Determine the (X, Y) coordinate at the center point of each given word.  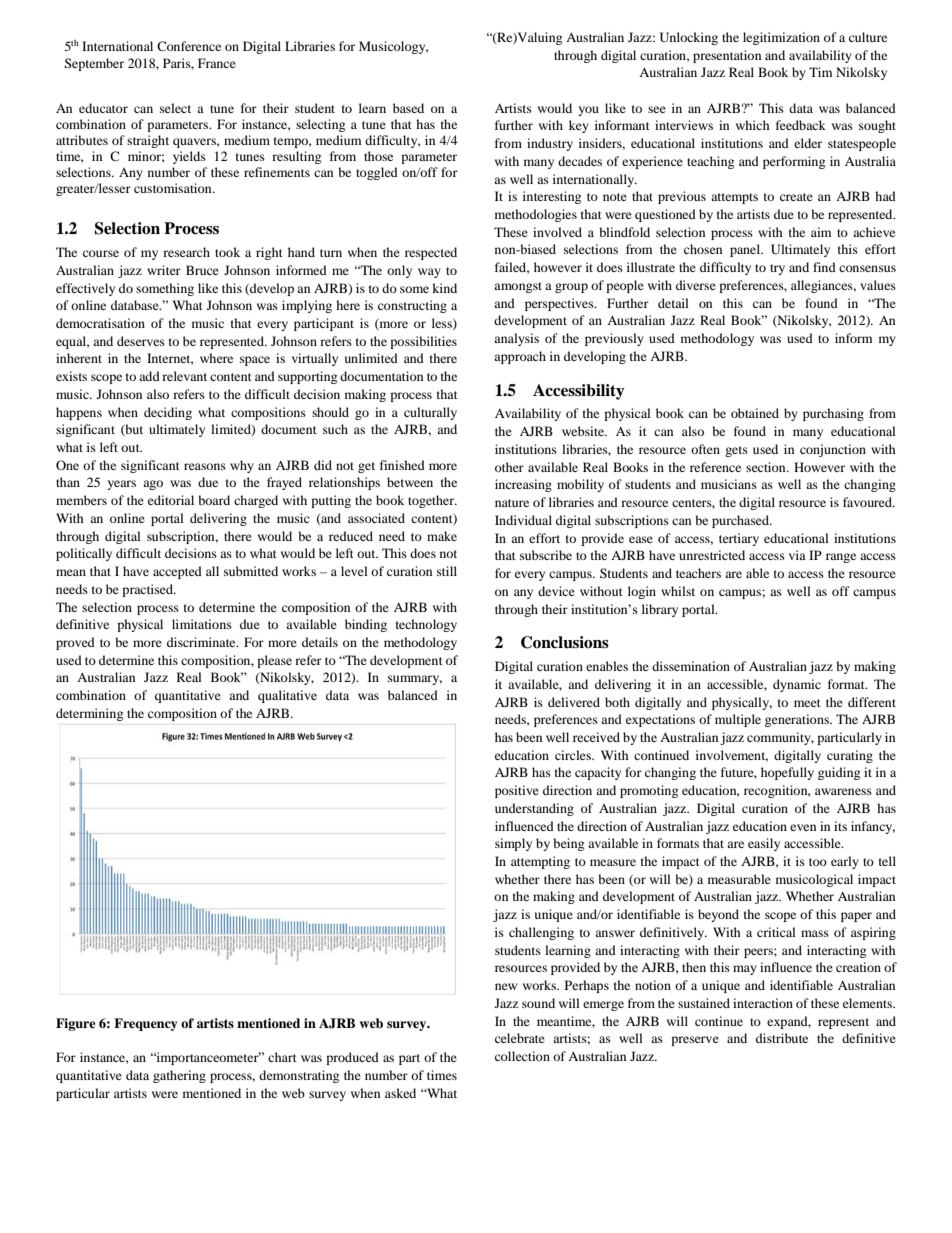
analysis (516, 339)
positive (517, 791)
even (803, 827)
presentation (727, 56)
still (447, 571)
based (408, 108)
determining (89, 714)
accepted (177, 572)
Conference (189, 46)
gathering (179, 1076)
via (797, 555)
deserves (141, 341)
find (824, 267)
